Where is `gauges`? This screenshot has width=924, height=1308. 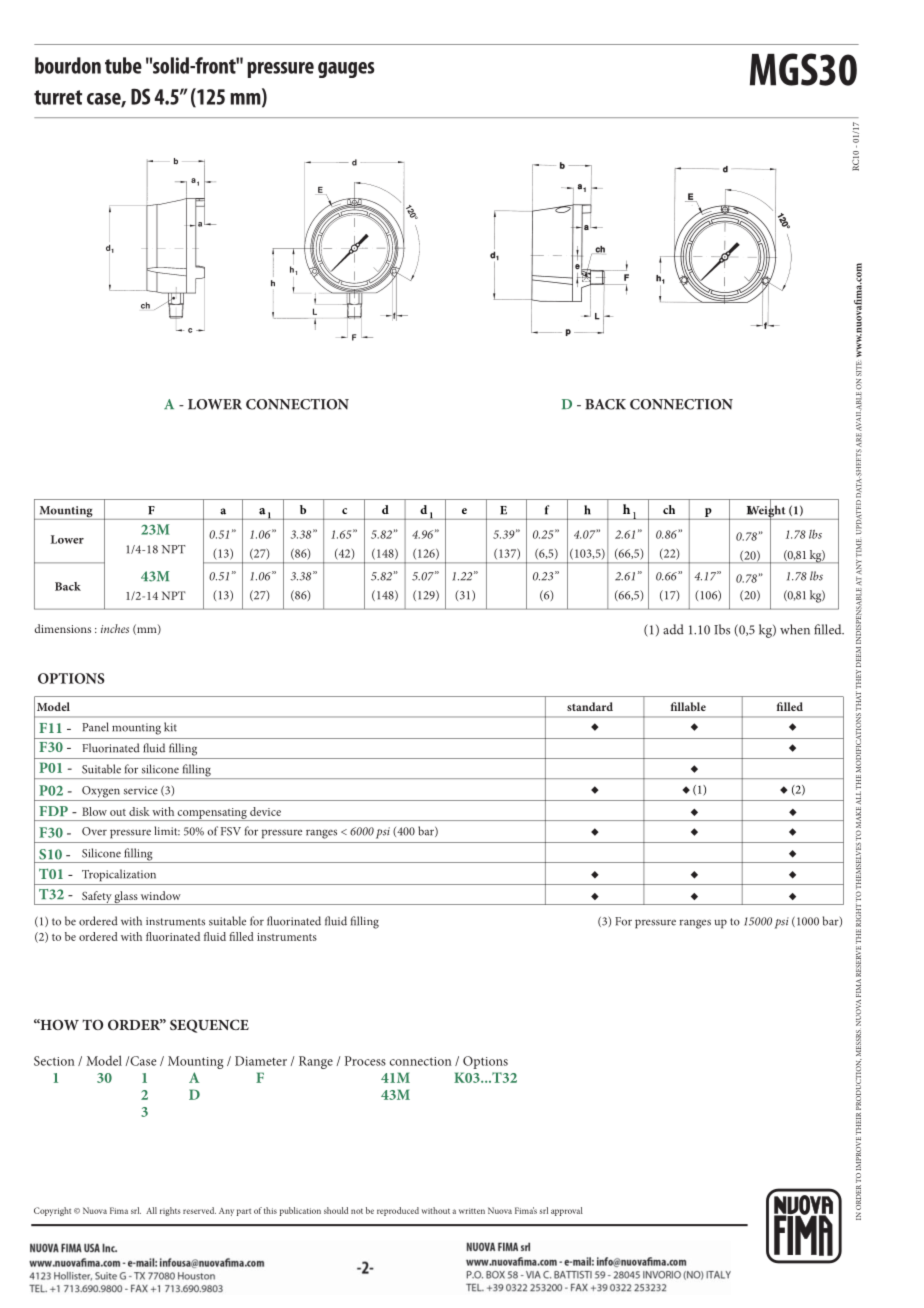
gauges is located at coordinates (346, 70).
